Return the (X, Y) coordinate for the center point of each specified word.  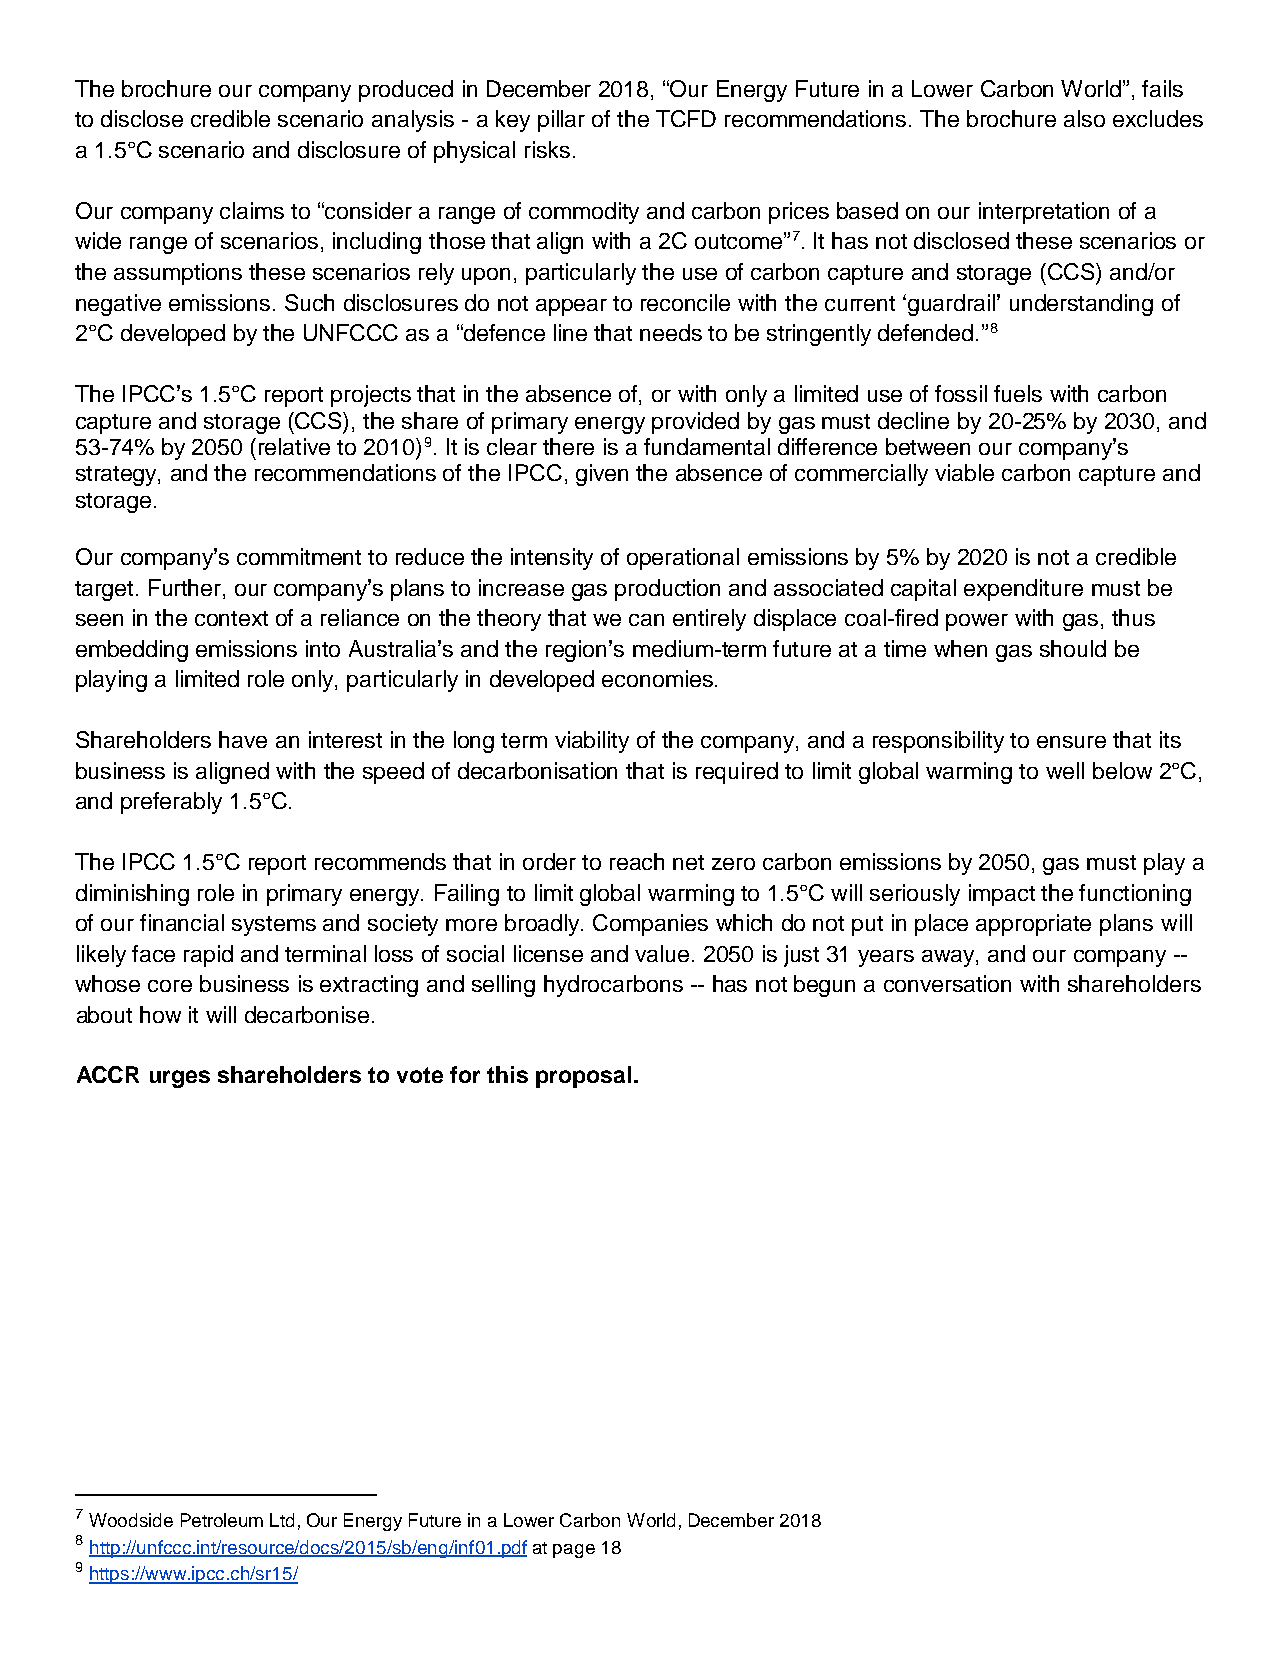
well (1065, 770)
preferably (171, 803)
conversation (947, 983)
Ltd (282, 1520)
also (1084, 118)
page (574, 1551)
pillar (561, 121)
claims (252, 210)
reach (637, 861)
